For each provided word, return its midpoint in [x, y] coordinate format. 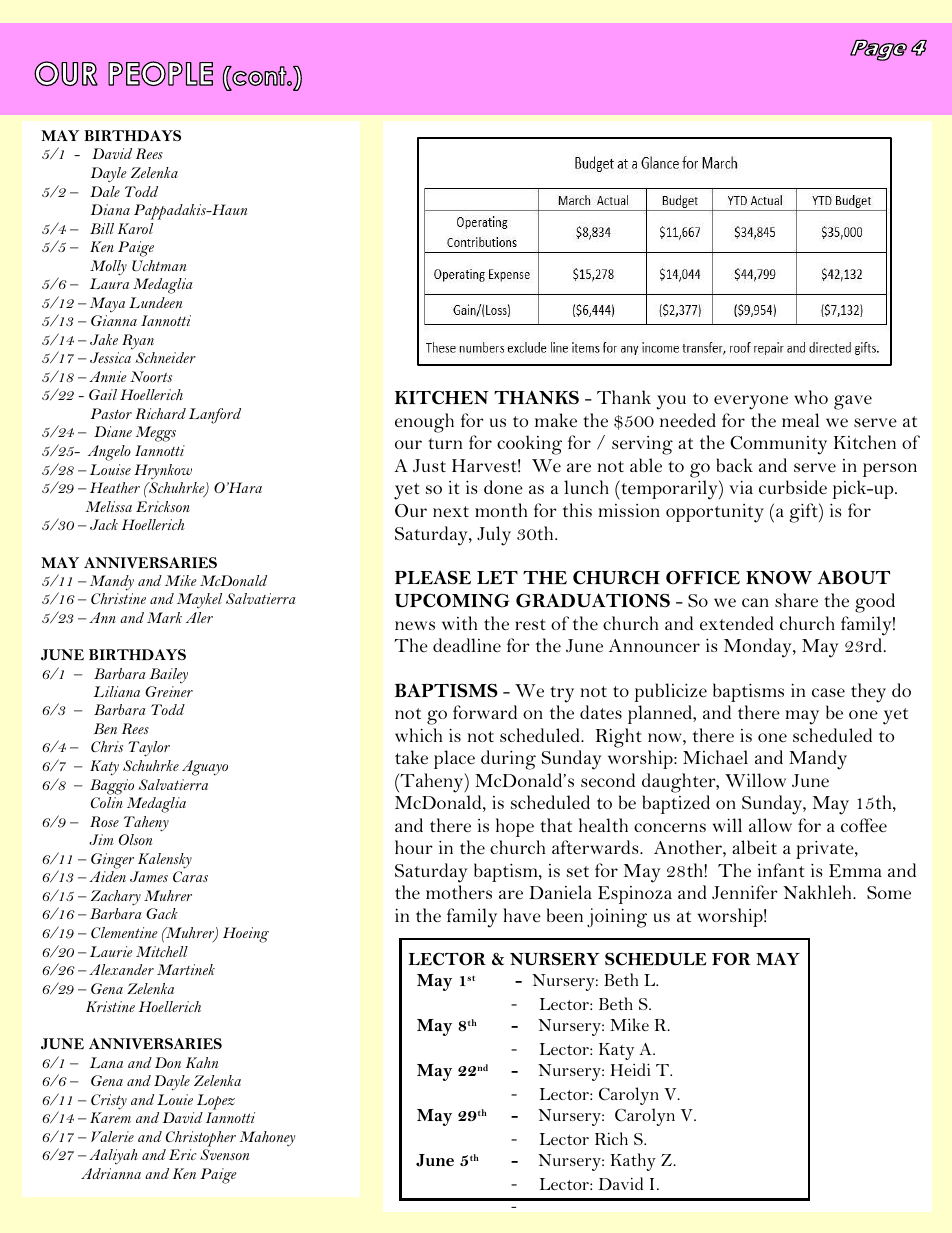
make [556, 420]
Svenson [225, 1154]
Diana [110, 209]
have [522, 915]
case [828, 692]
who [811, 397]
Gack [162, 913]
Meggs [155, 434]
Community [778, 445]
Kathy [633, 1162]
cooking [529, 445]
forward [485, 712]
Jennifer [745, 892]
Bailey [169, 675]
